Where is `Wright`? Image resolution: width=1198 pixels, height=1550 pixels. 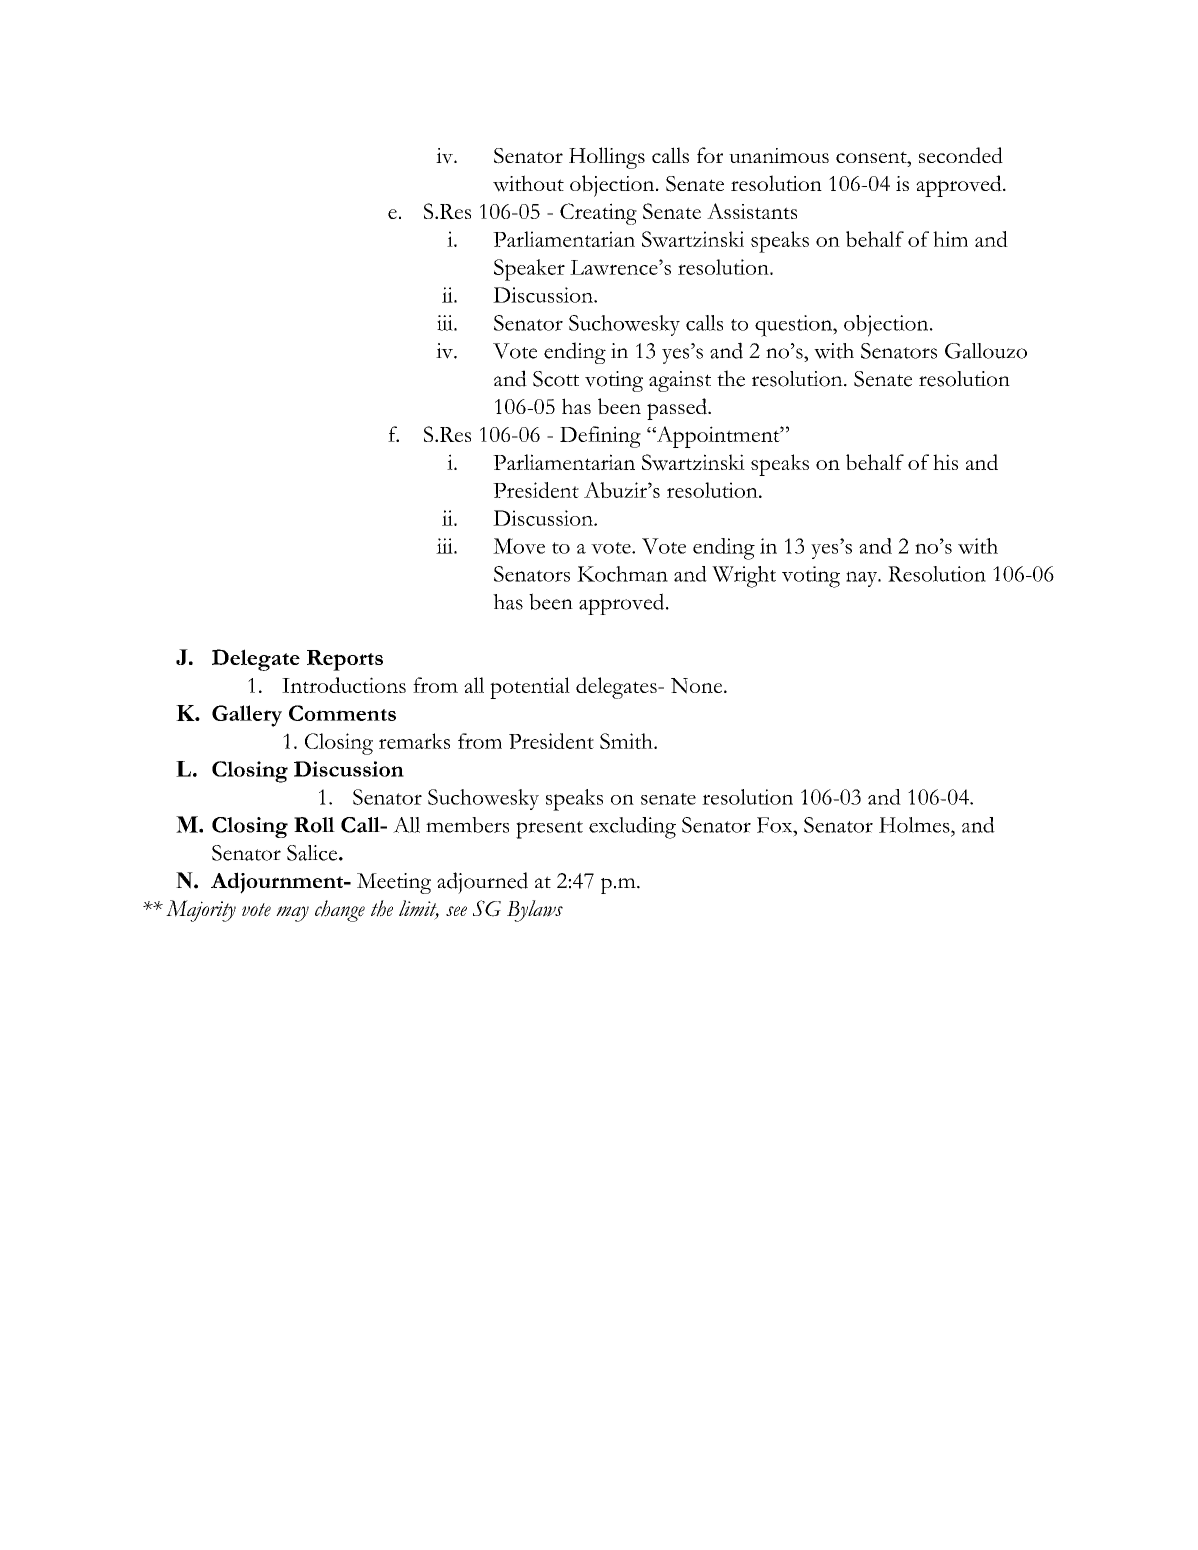
Wright is located at coordinates (744, 577).
